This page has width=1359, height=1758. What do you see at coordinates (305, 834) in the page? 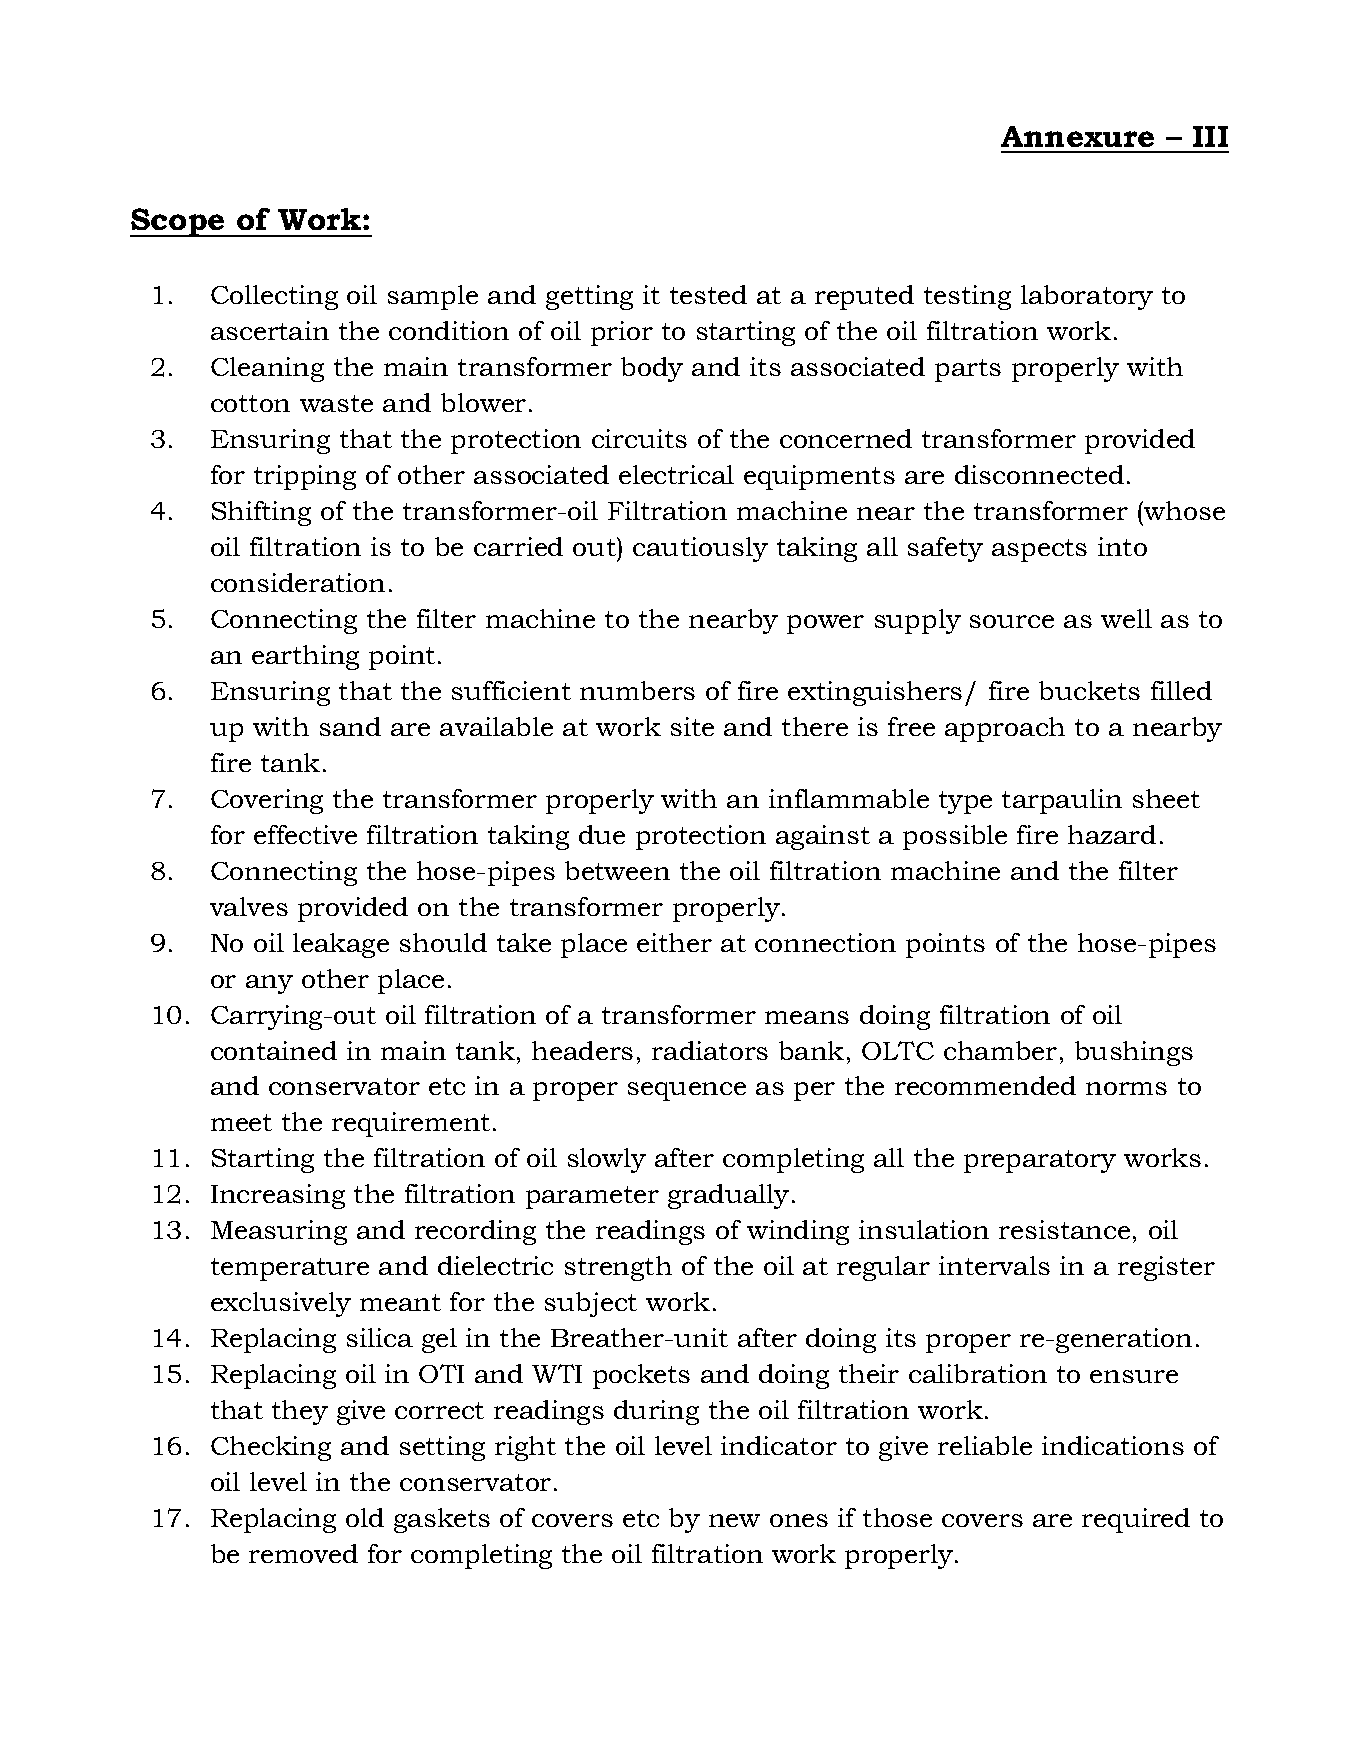
I see `effective` at bounding box center [305, 834].
